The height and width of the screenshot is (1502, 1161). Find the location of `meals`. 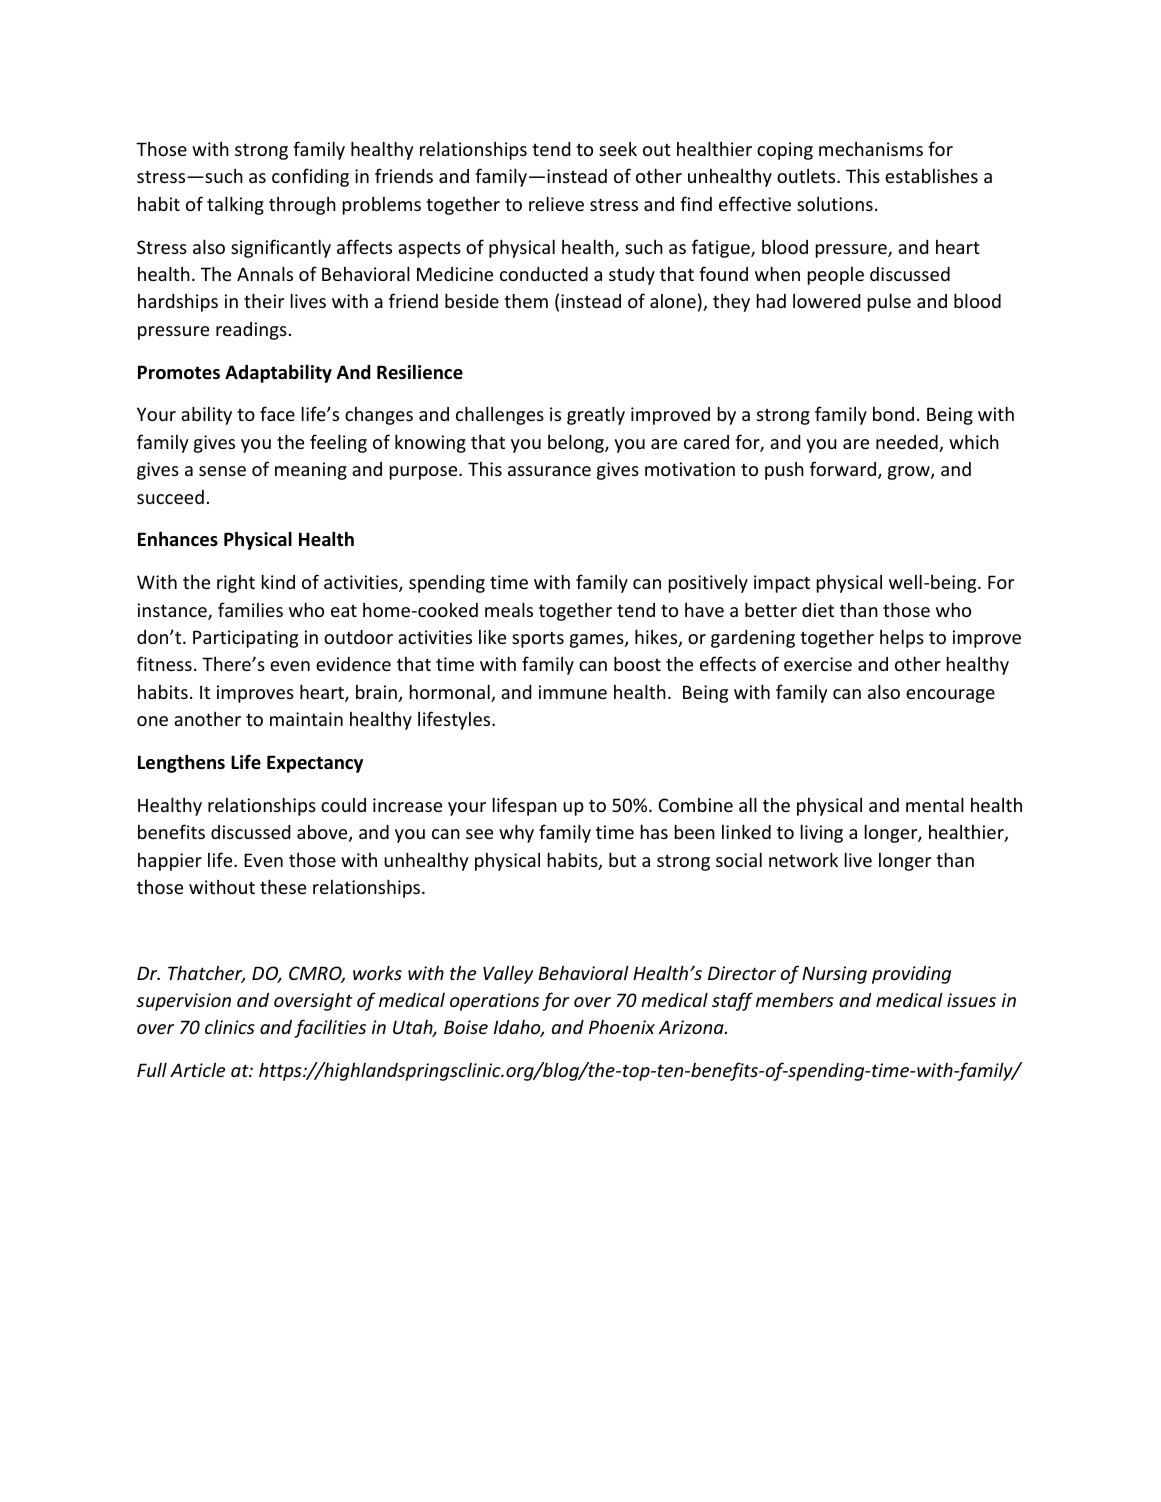

meals is located at coordinates (509, 609).
